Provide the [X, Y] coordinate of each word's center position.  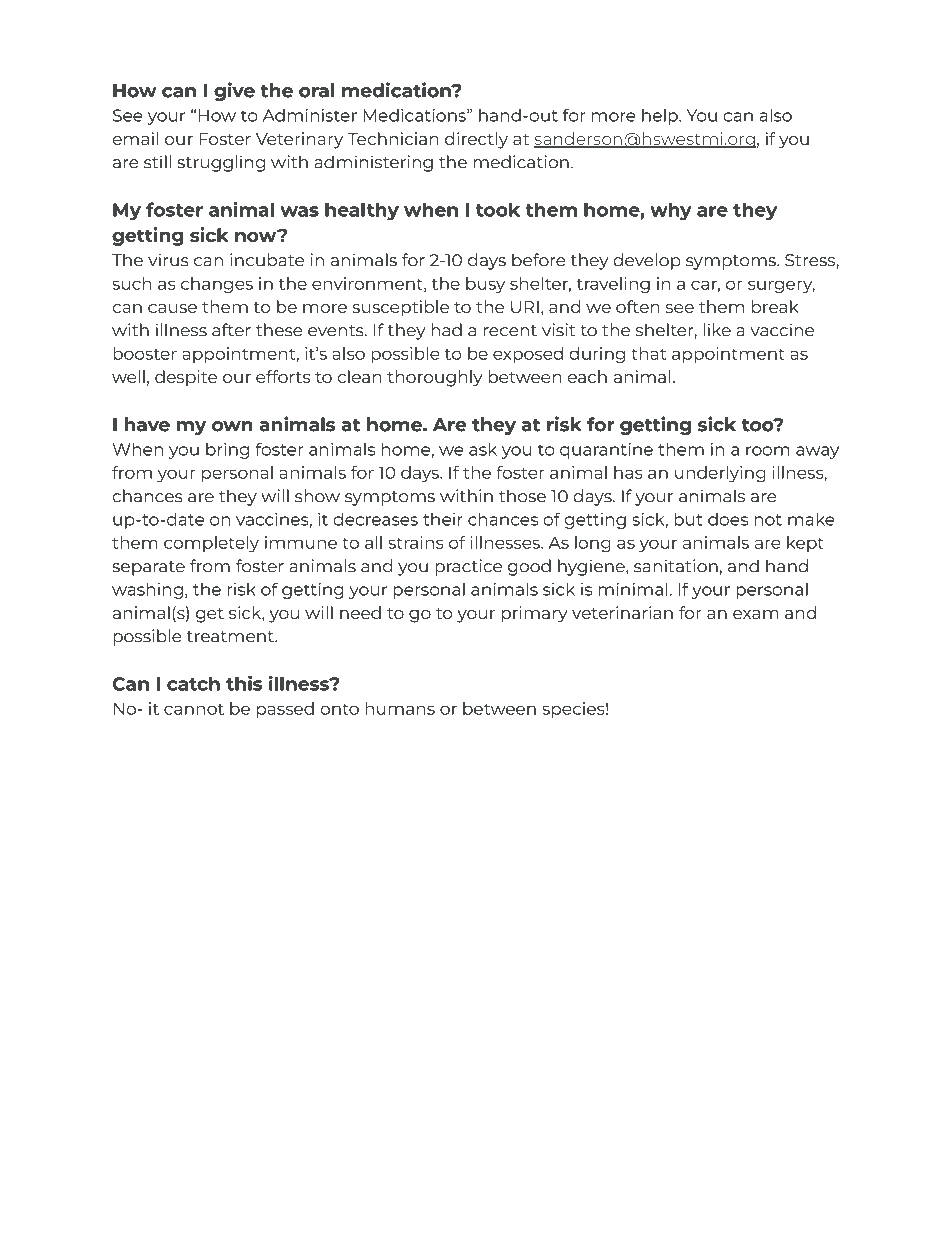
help [661, 117]
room [768, 451]
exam [756, 614]
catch [193, 683]
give [234, 91]
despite [186, 378]
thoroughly [435, 378]
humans [400, 708]
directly [476, 140]
